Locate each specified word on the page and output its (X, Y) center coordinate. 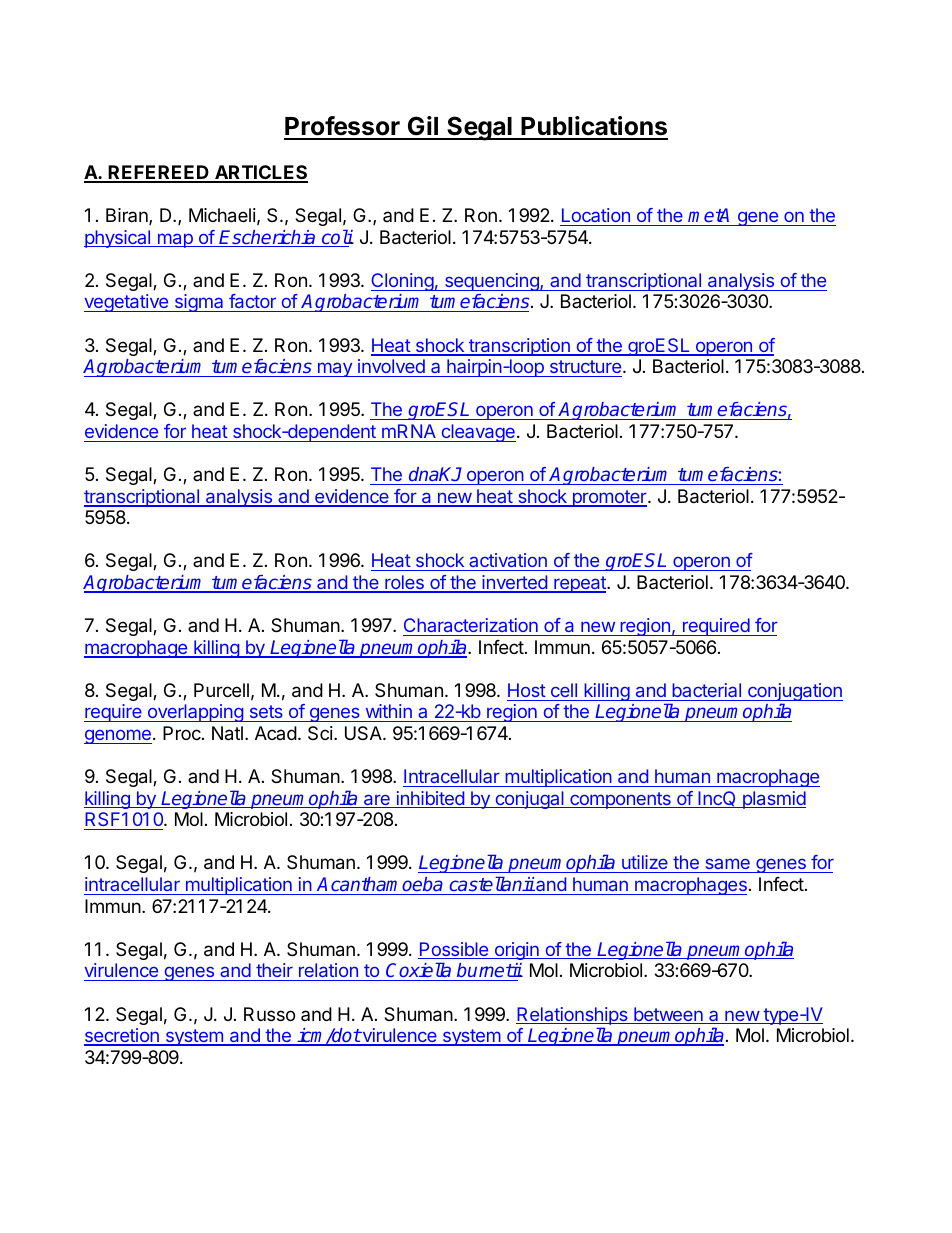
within (389, 711)
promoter (609, 498)
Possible (454, 950)
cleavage (477, 433)
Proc (183, 733)
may (334, 369)
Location (596, 215)
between (668, 1015)
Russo (269, 1014)
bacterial (706, 690)
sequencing (491, 282)
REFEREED (159, 173)
